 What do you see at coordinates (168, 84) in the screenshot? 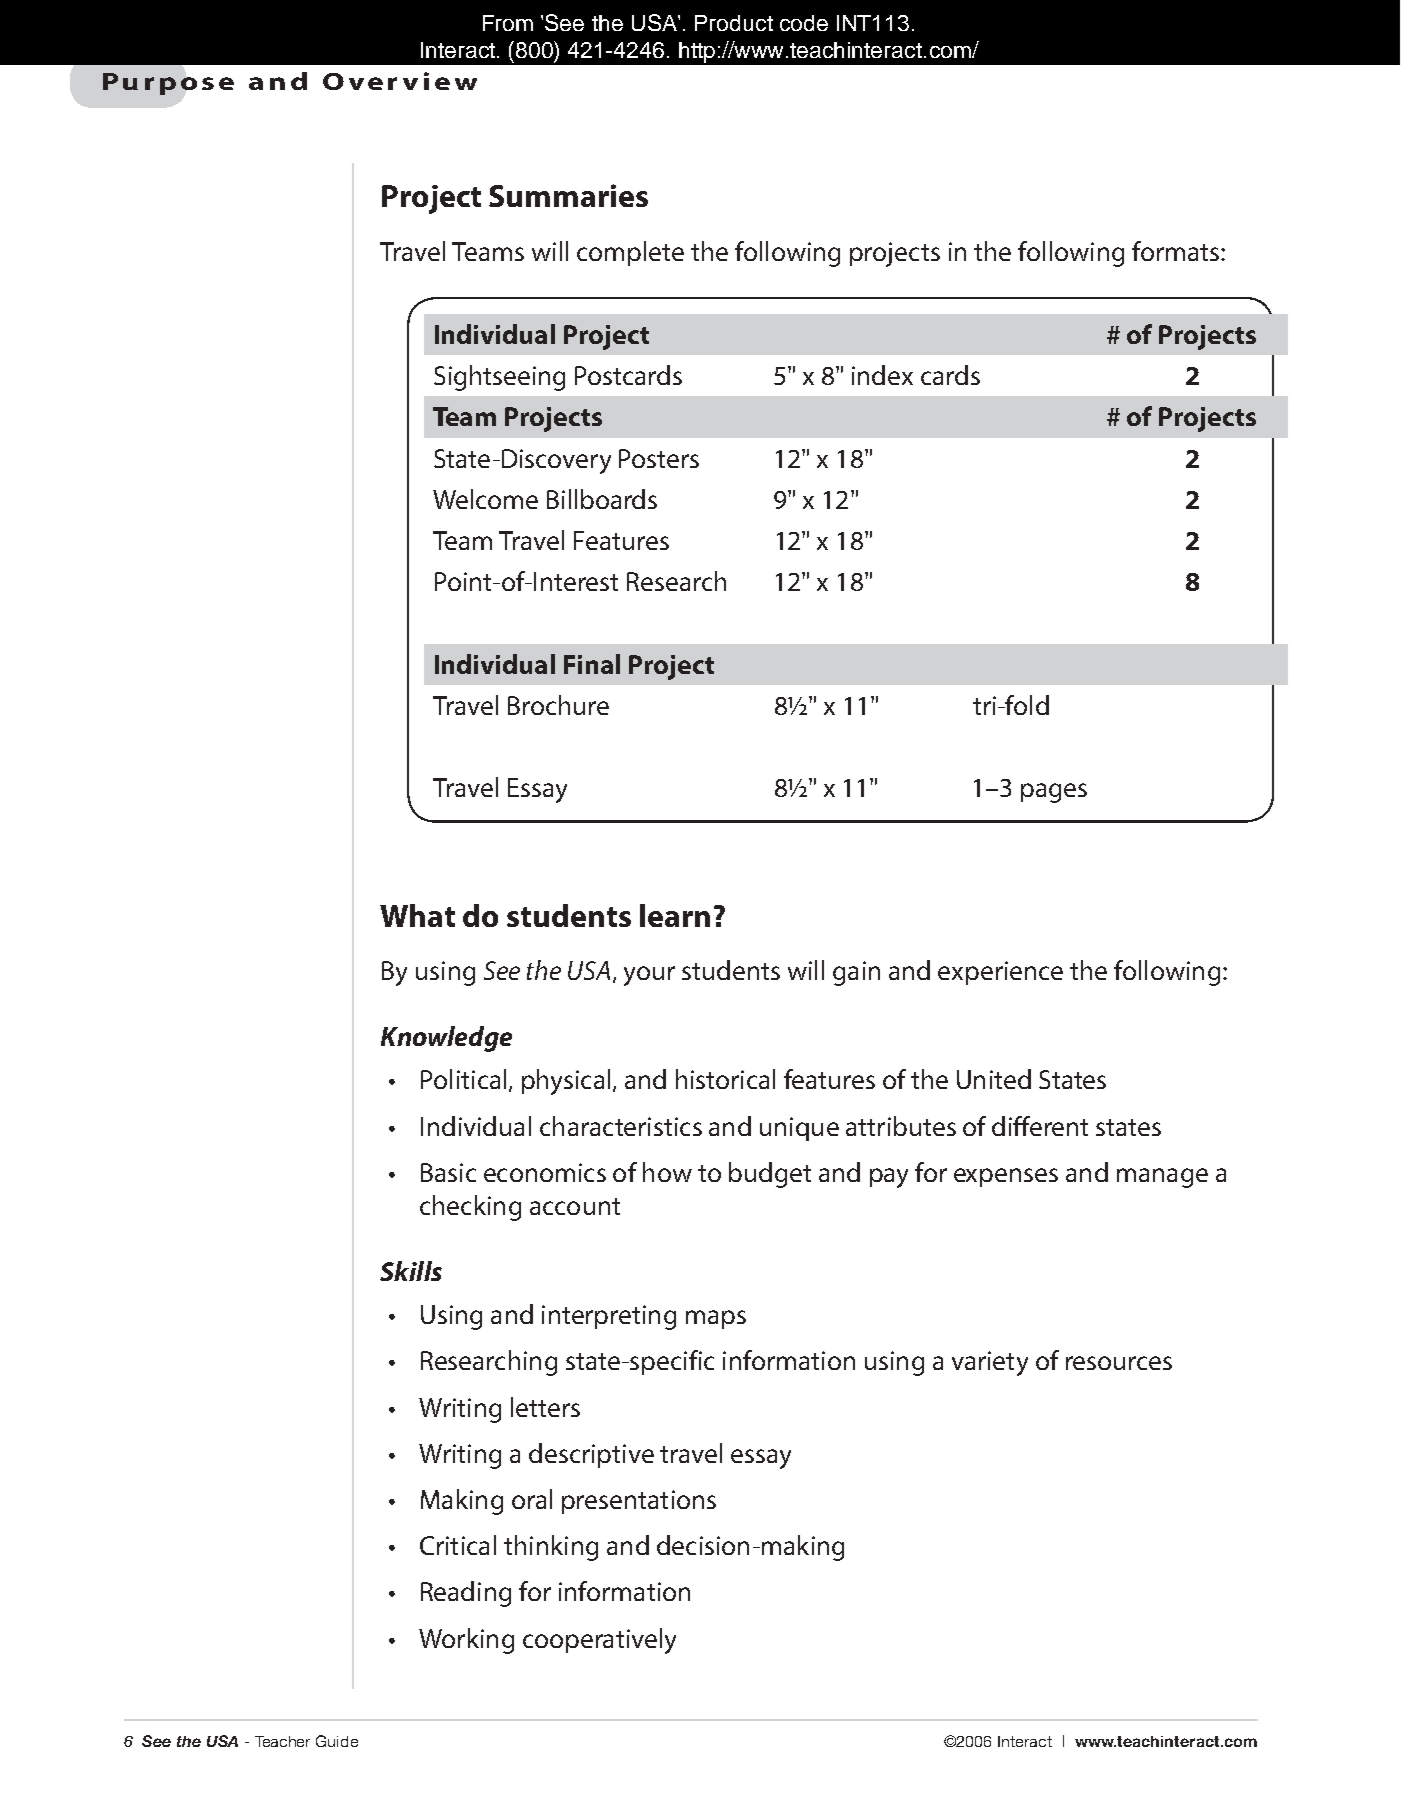
I see `Purpose` at bounding box center [168, 84].
